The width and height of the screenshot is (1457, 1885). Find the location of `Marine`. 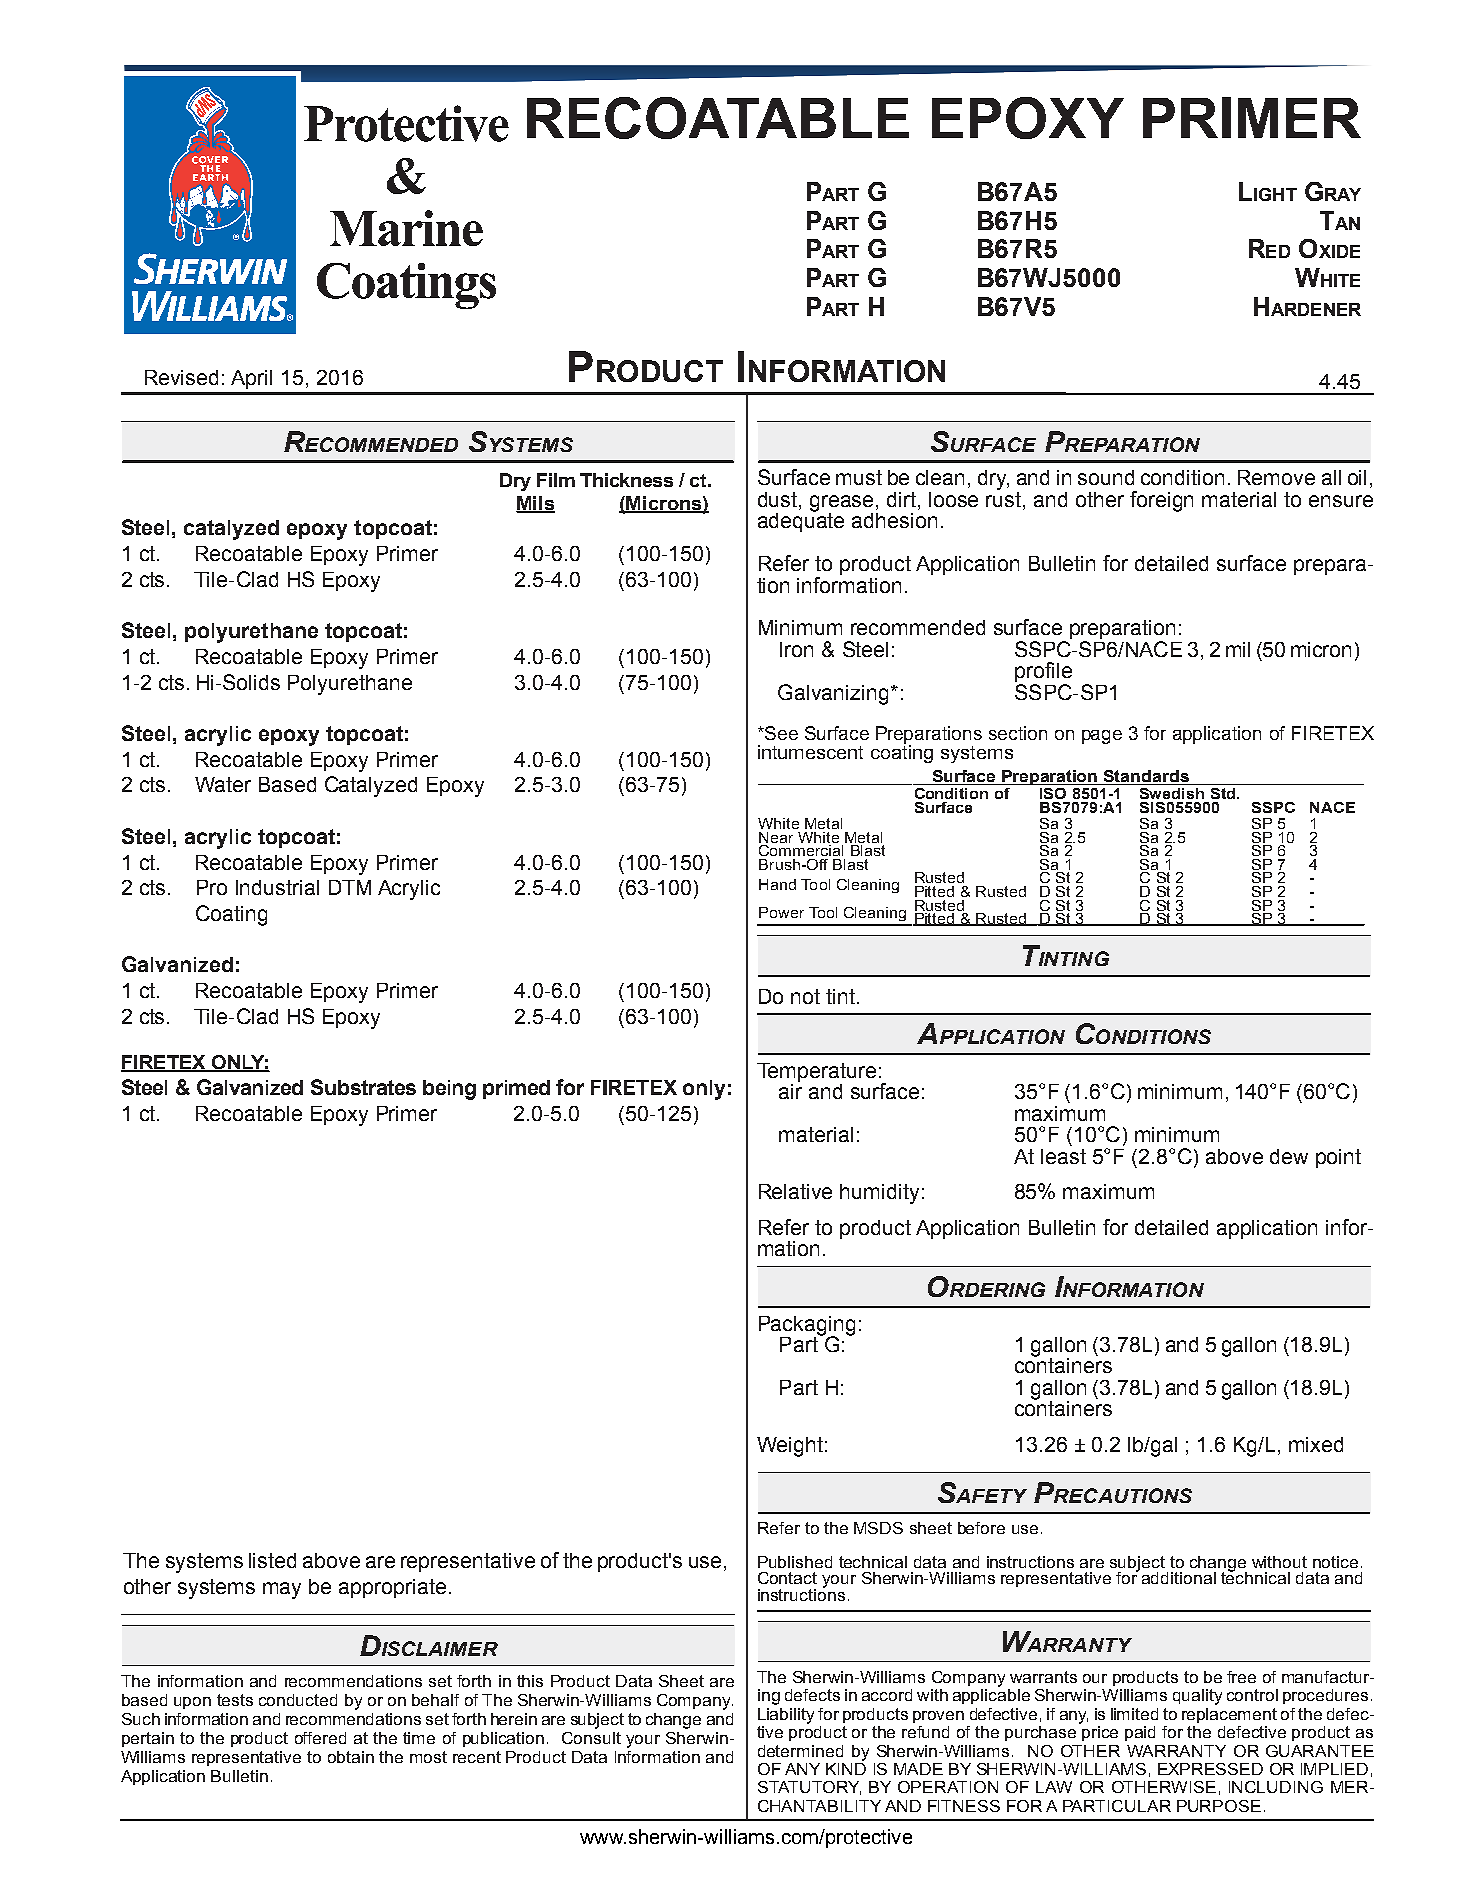

Marine is located at coordinates (406, 228).
